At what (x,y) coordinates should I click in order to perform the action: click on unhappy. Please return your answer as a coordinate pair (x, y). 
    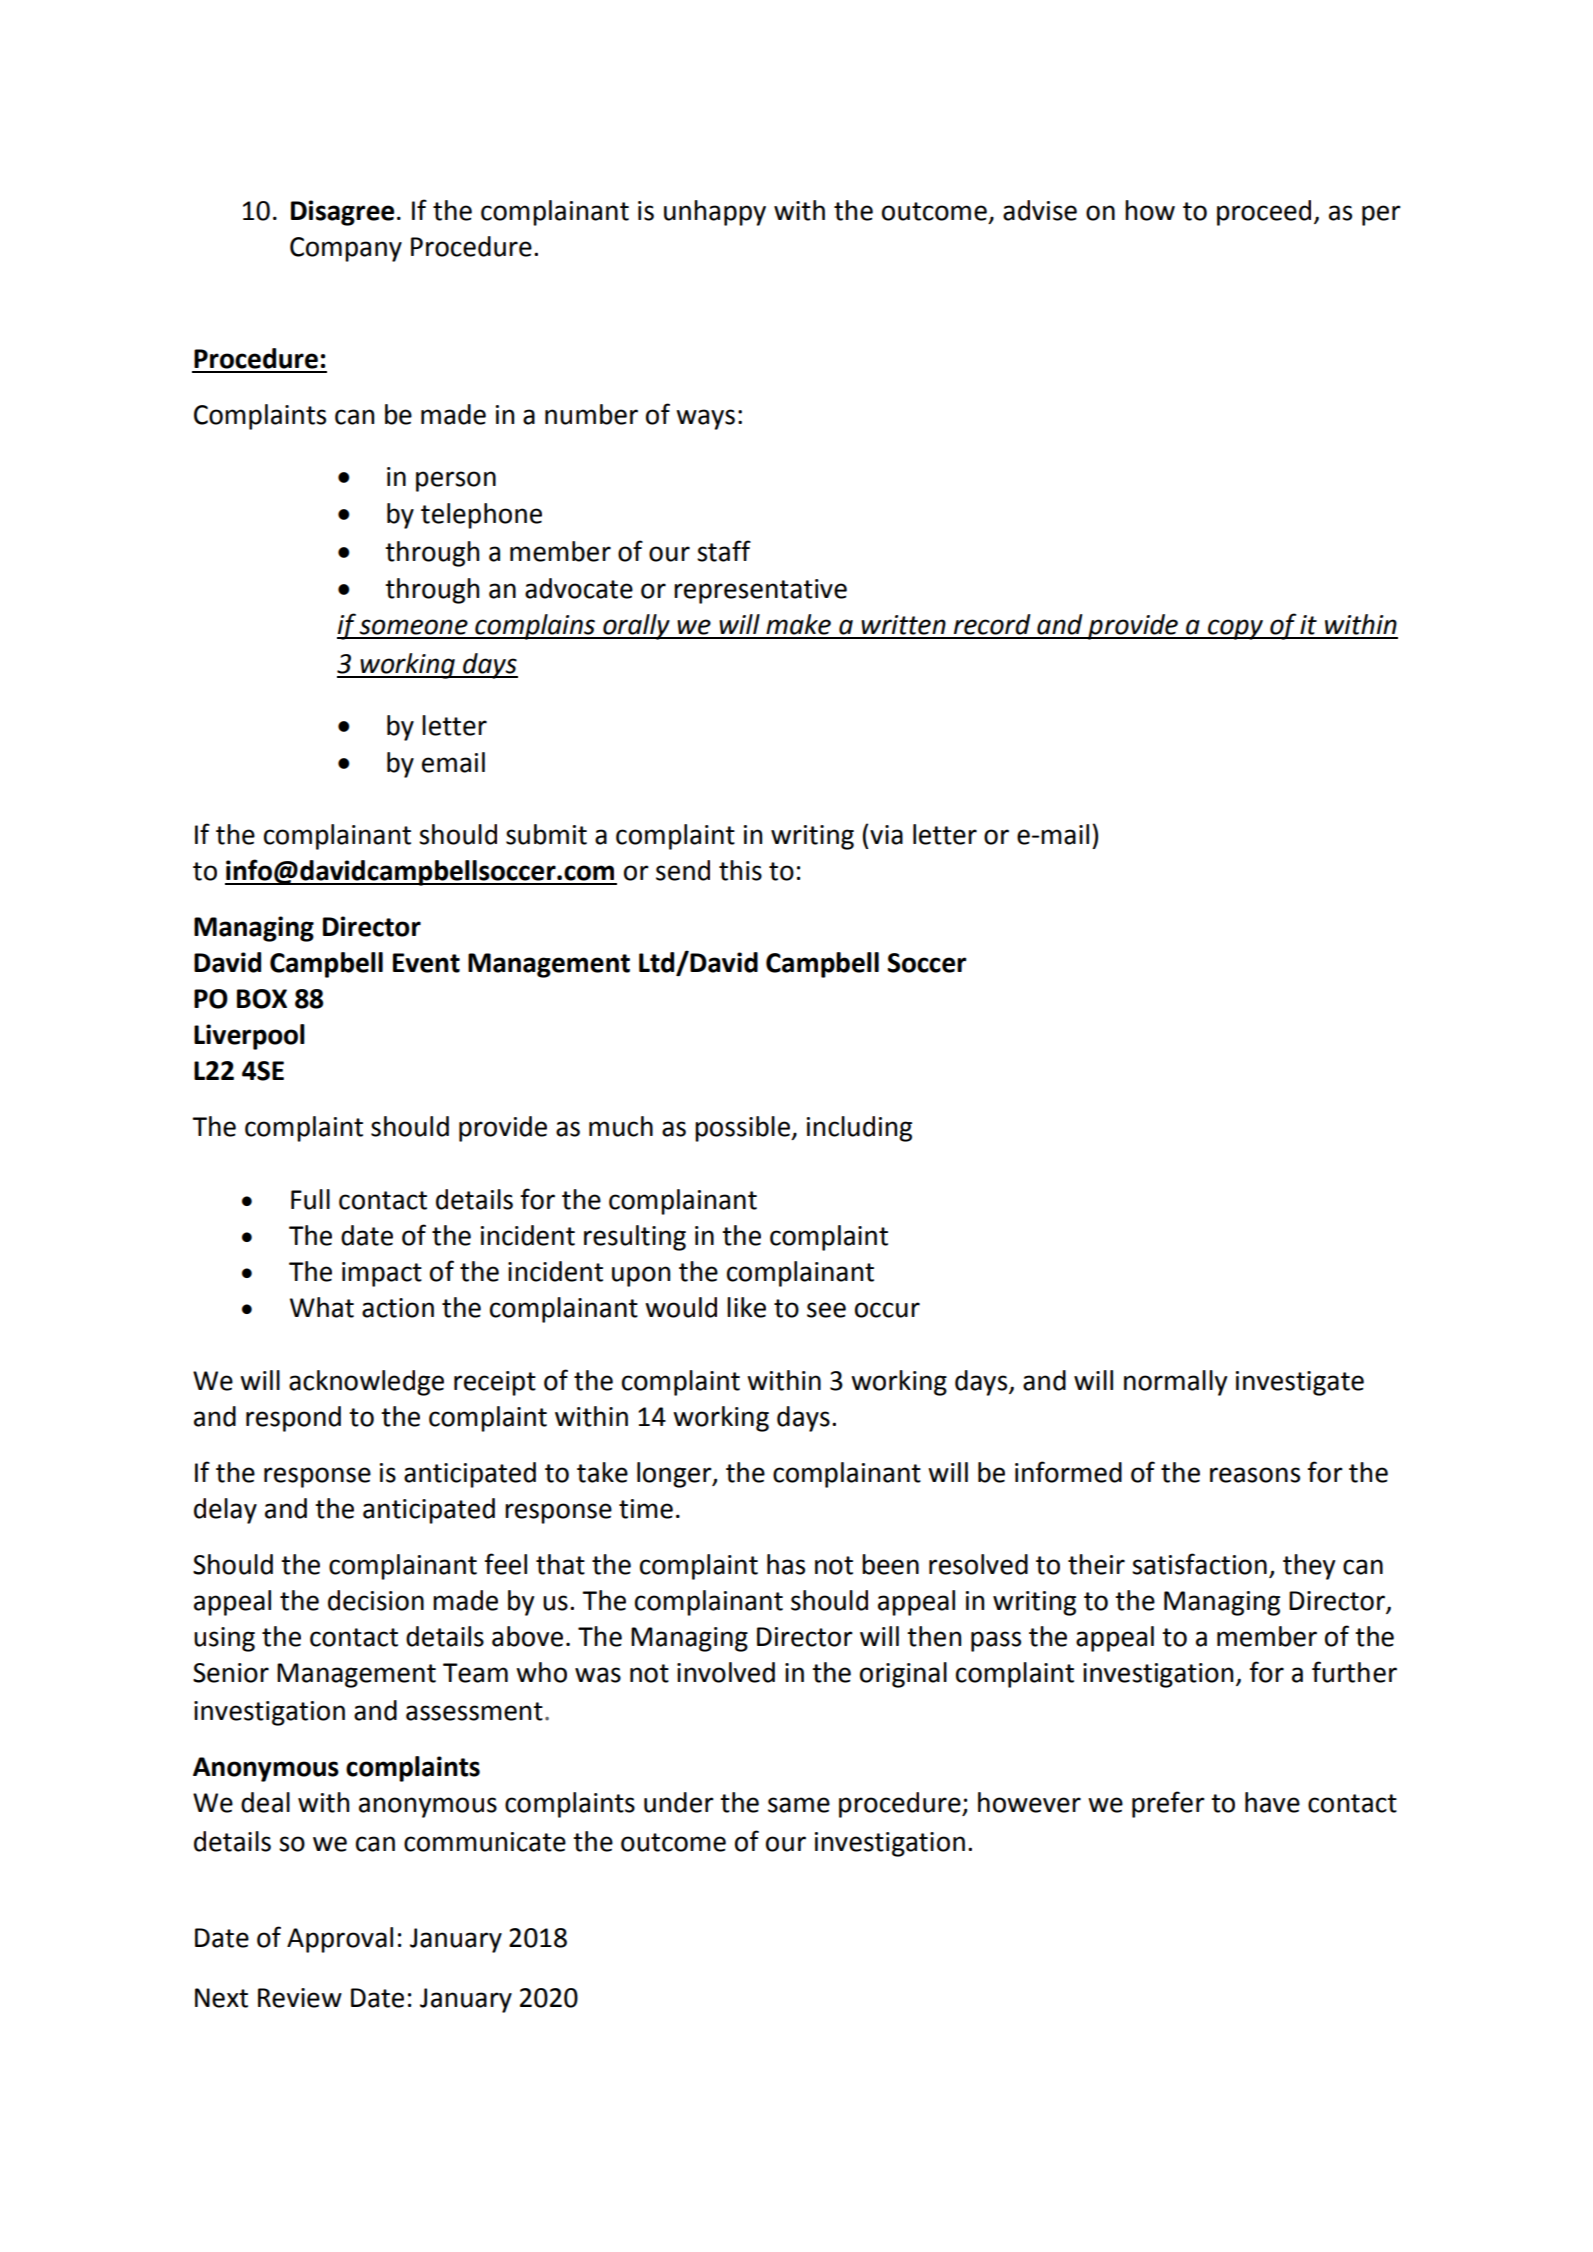
    Looking at the image, I should click on (715, 213).
